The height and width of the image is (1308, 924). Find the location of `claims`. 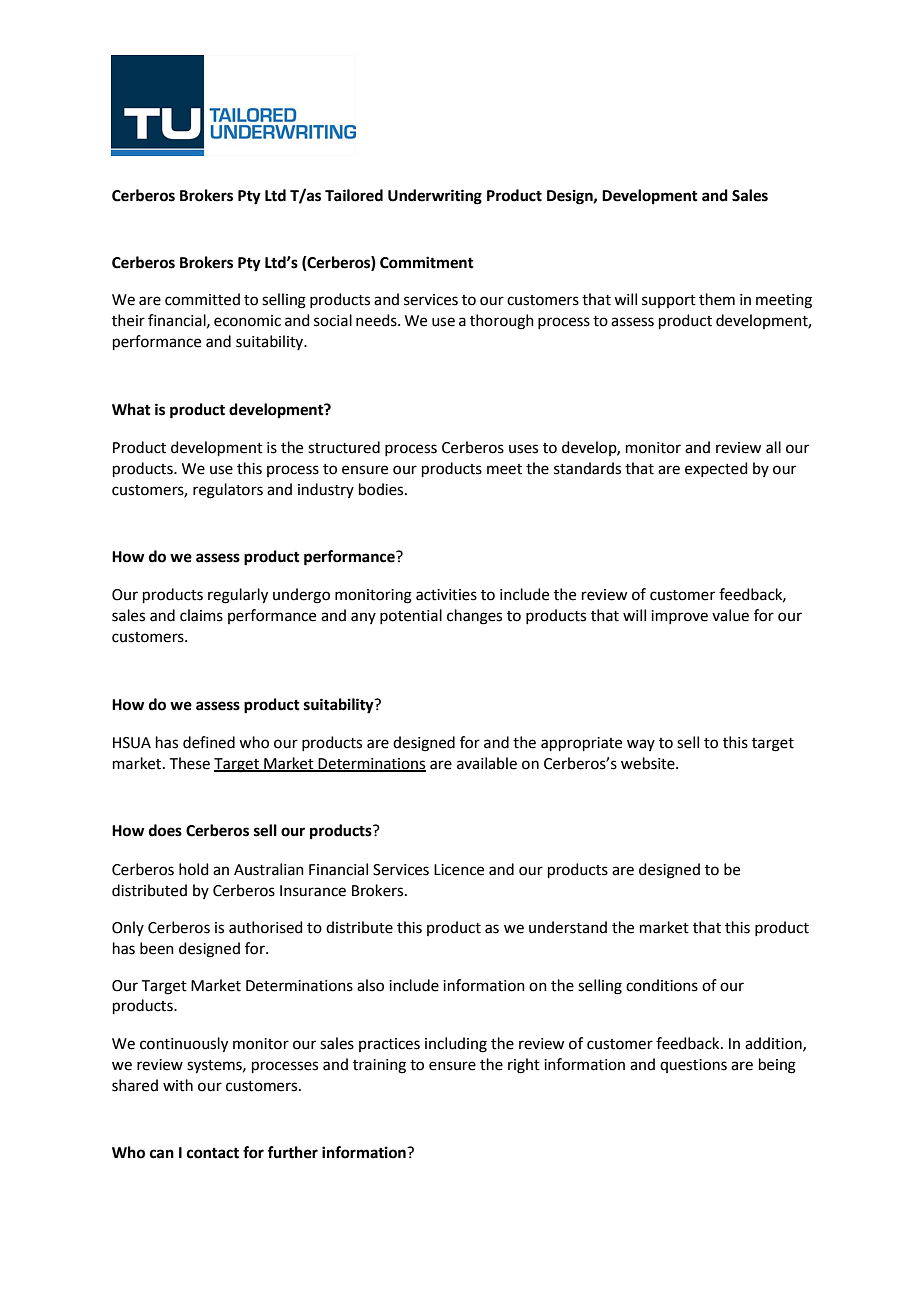

claims is located at coordinates (201, 615).
